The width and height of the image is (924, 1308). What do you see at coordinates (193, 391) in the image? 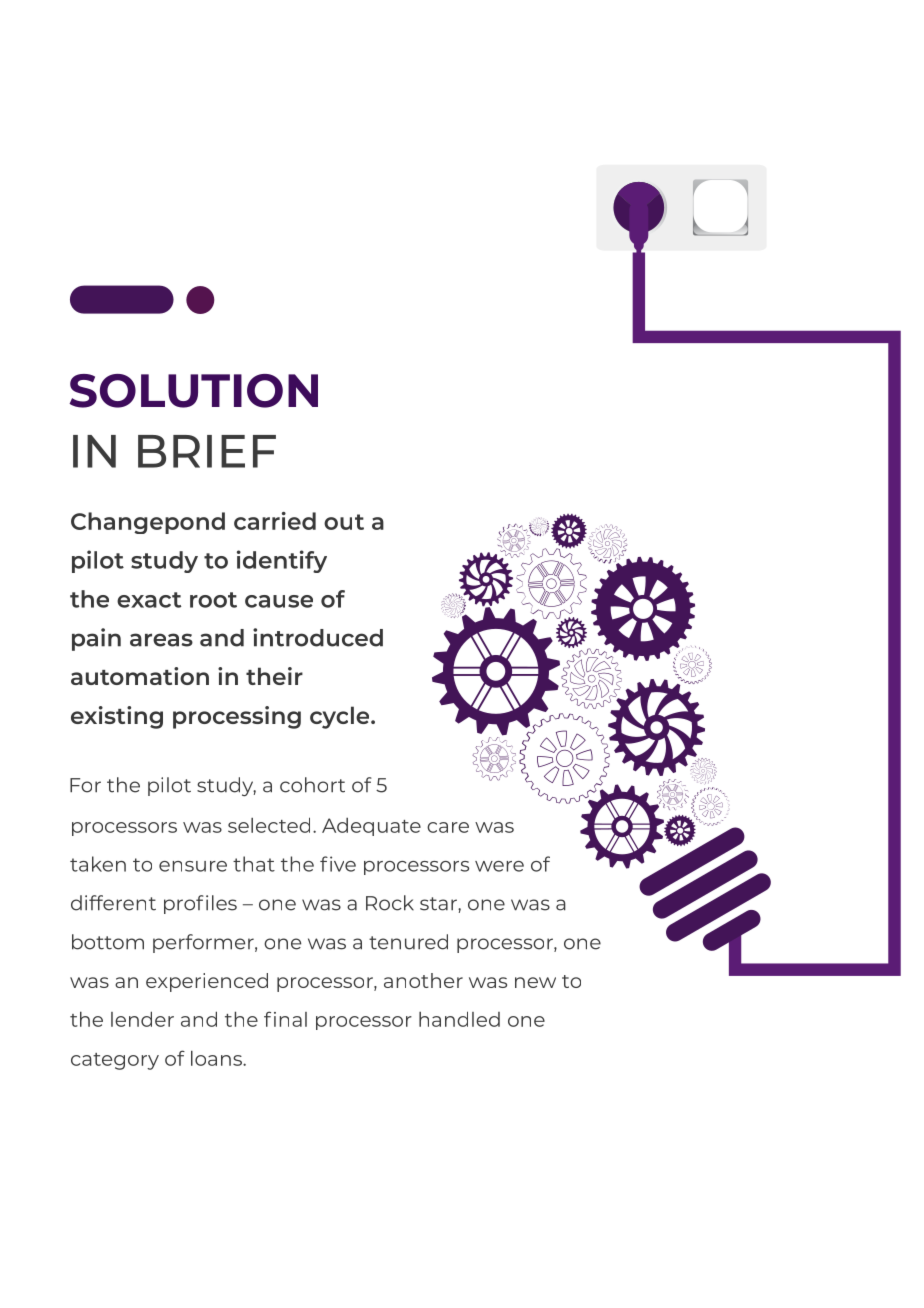
I see `SOLUTION` at bounding box center [193, 391].
